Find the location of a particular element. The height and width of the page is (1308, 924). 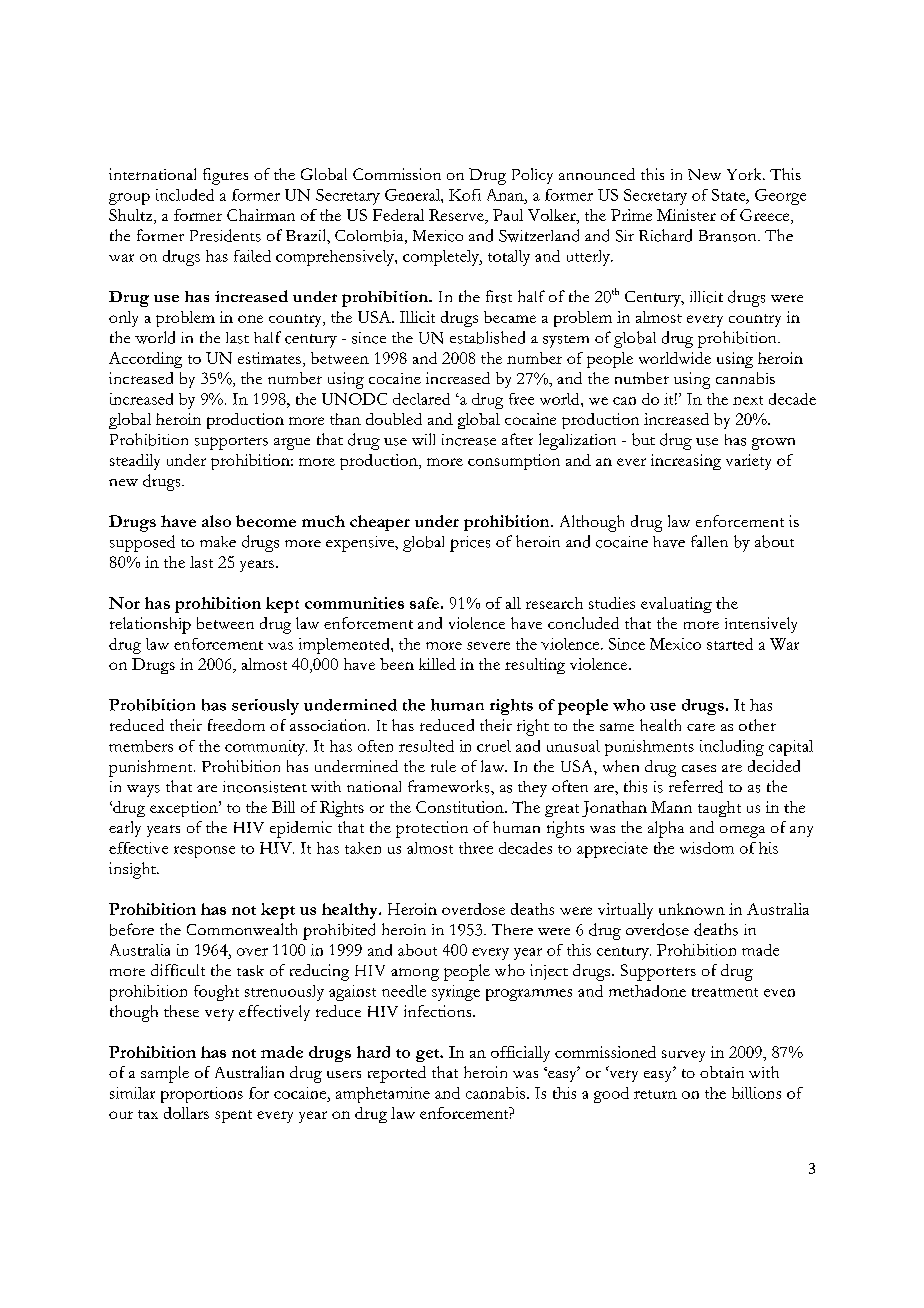

reported is located at coordinates (397, 1074).
